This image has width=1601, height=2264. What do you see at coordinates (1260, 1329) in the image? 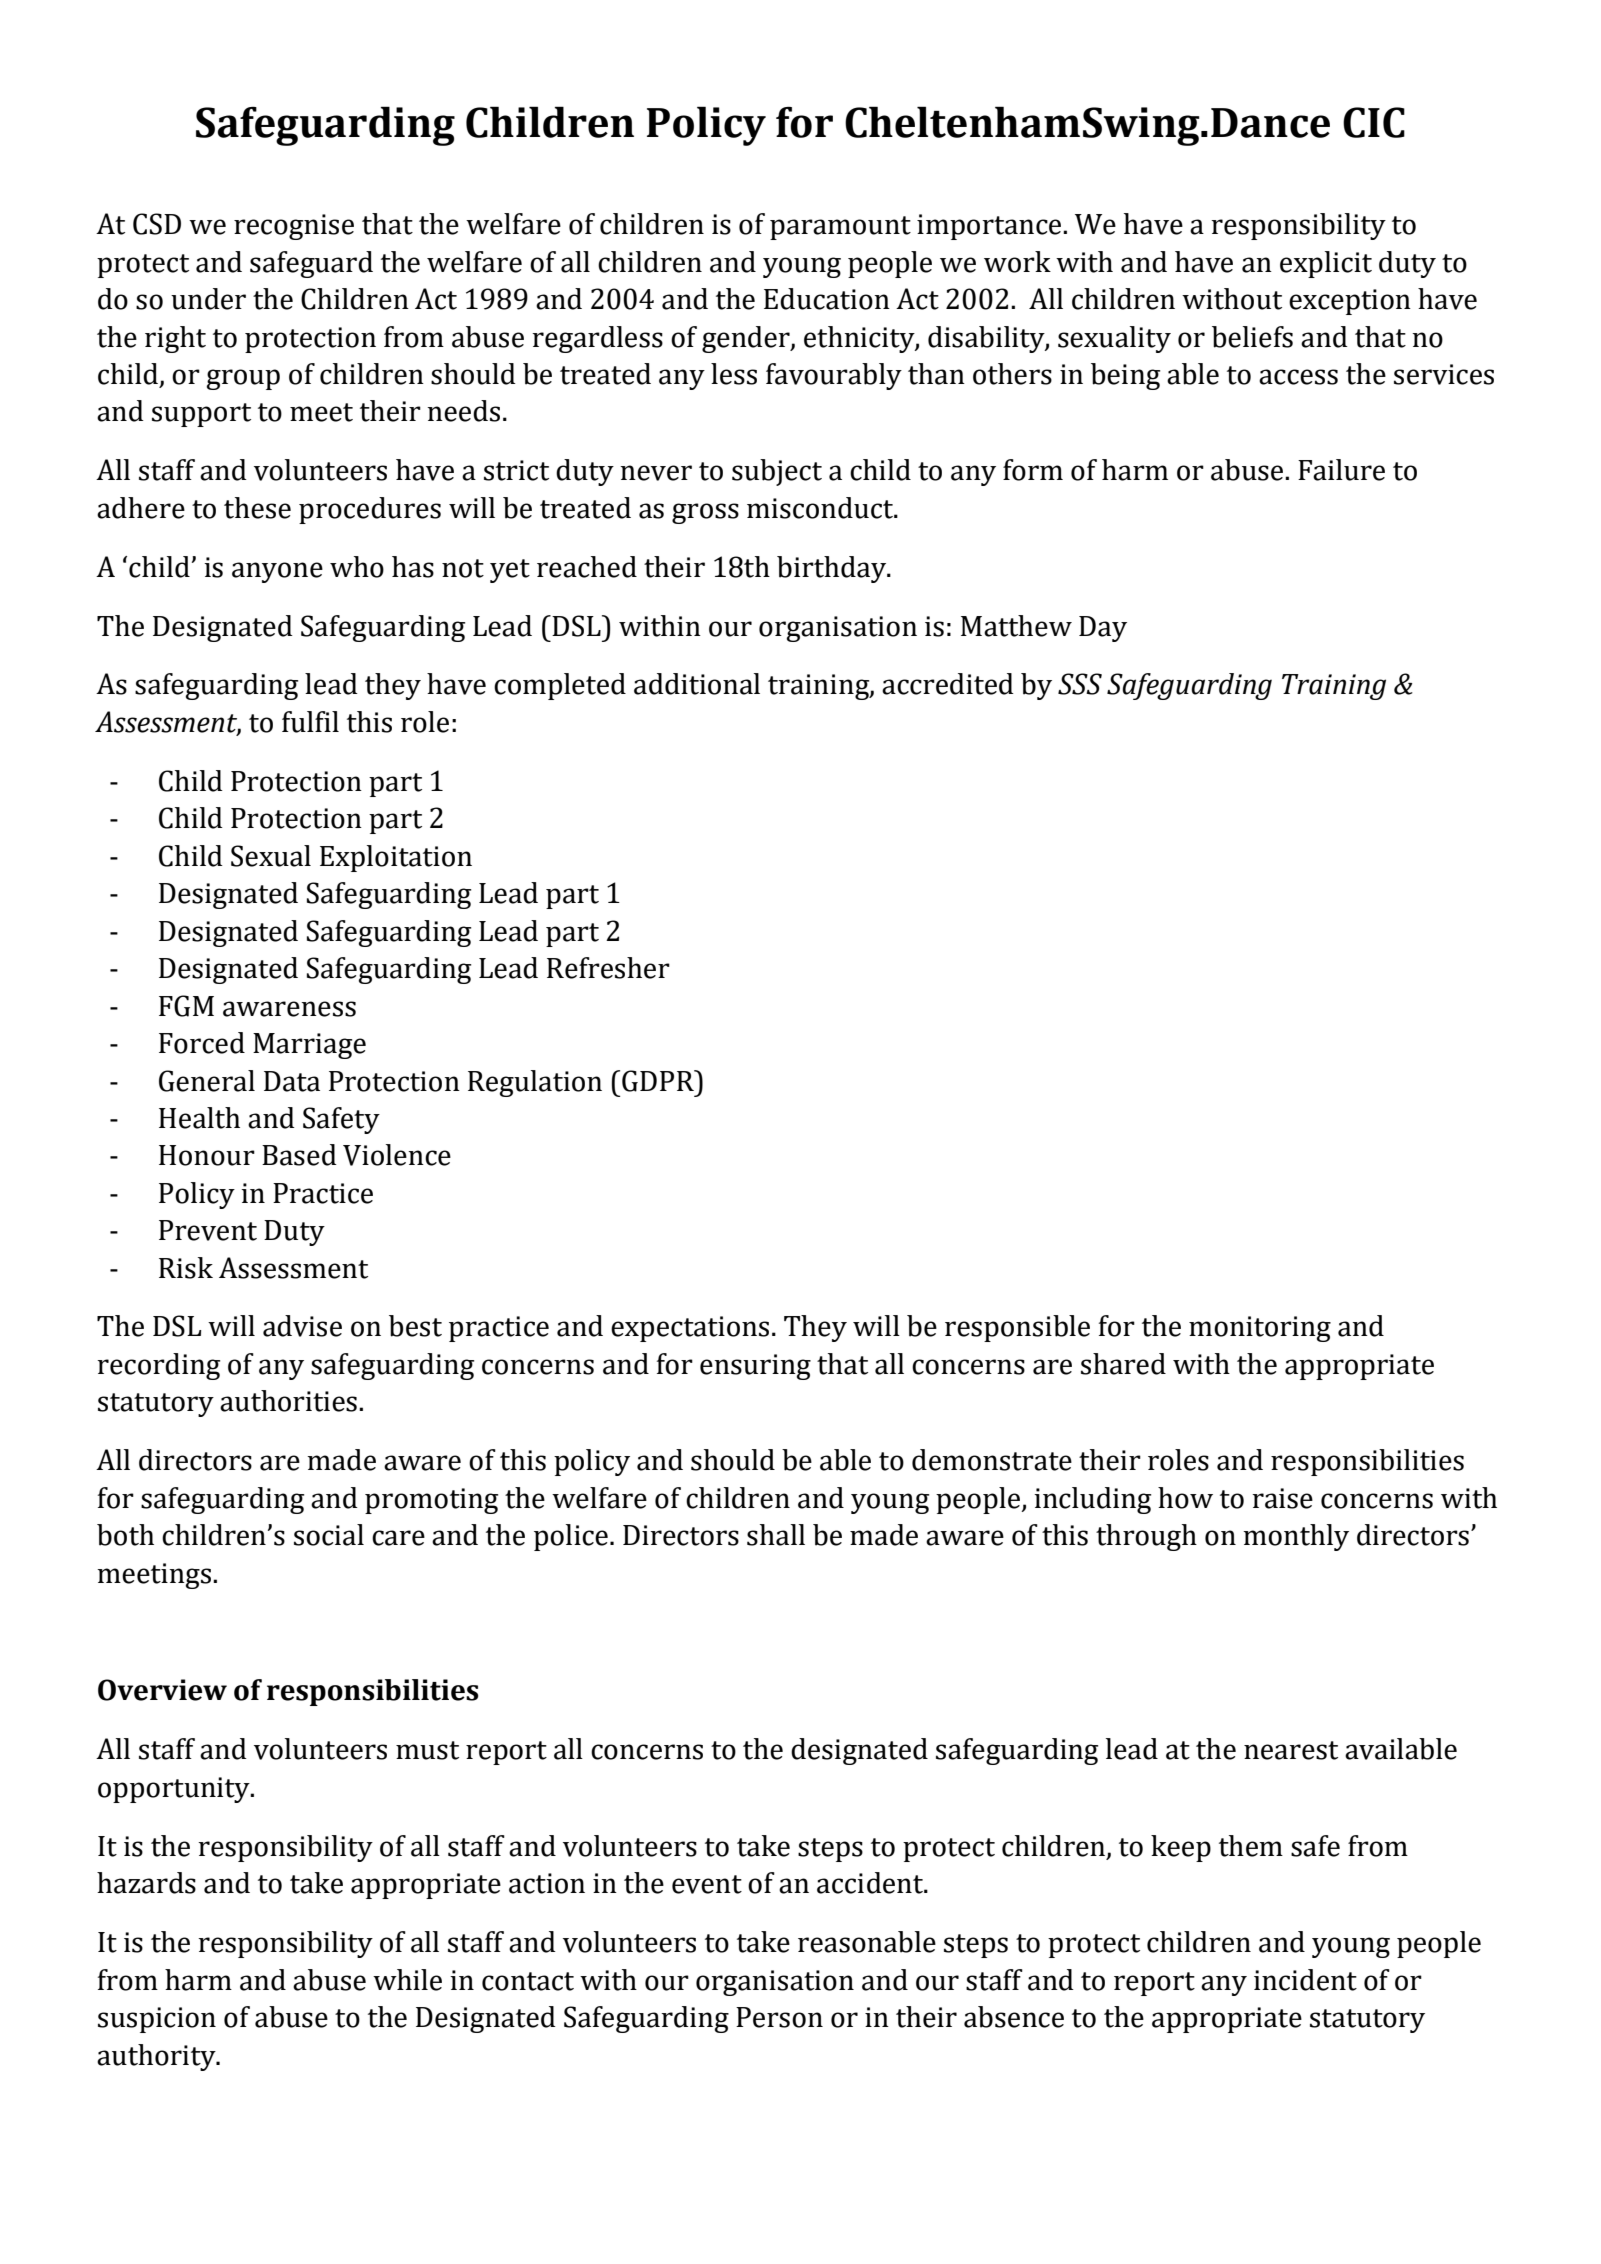
I see `monitoring` at bounding box center [1260, 1329].
